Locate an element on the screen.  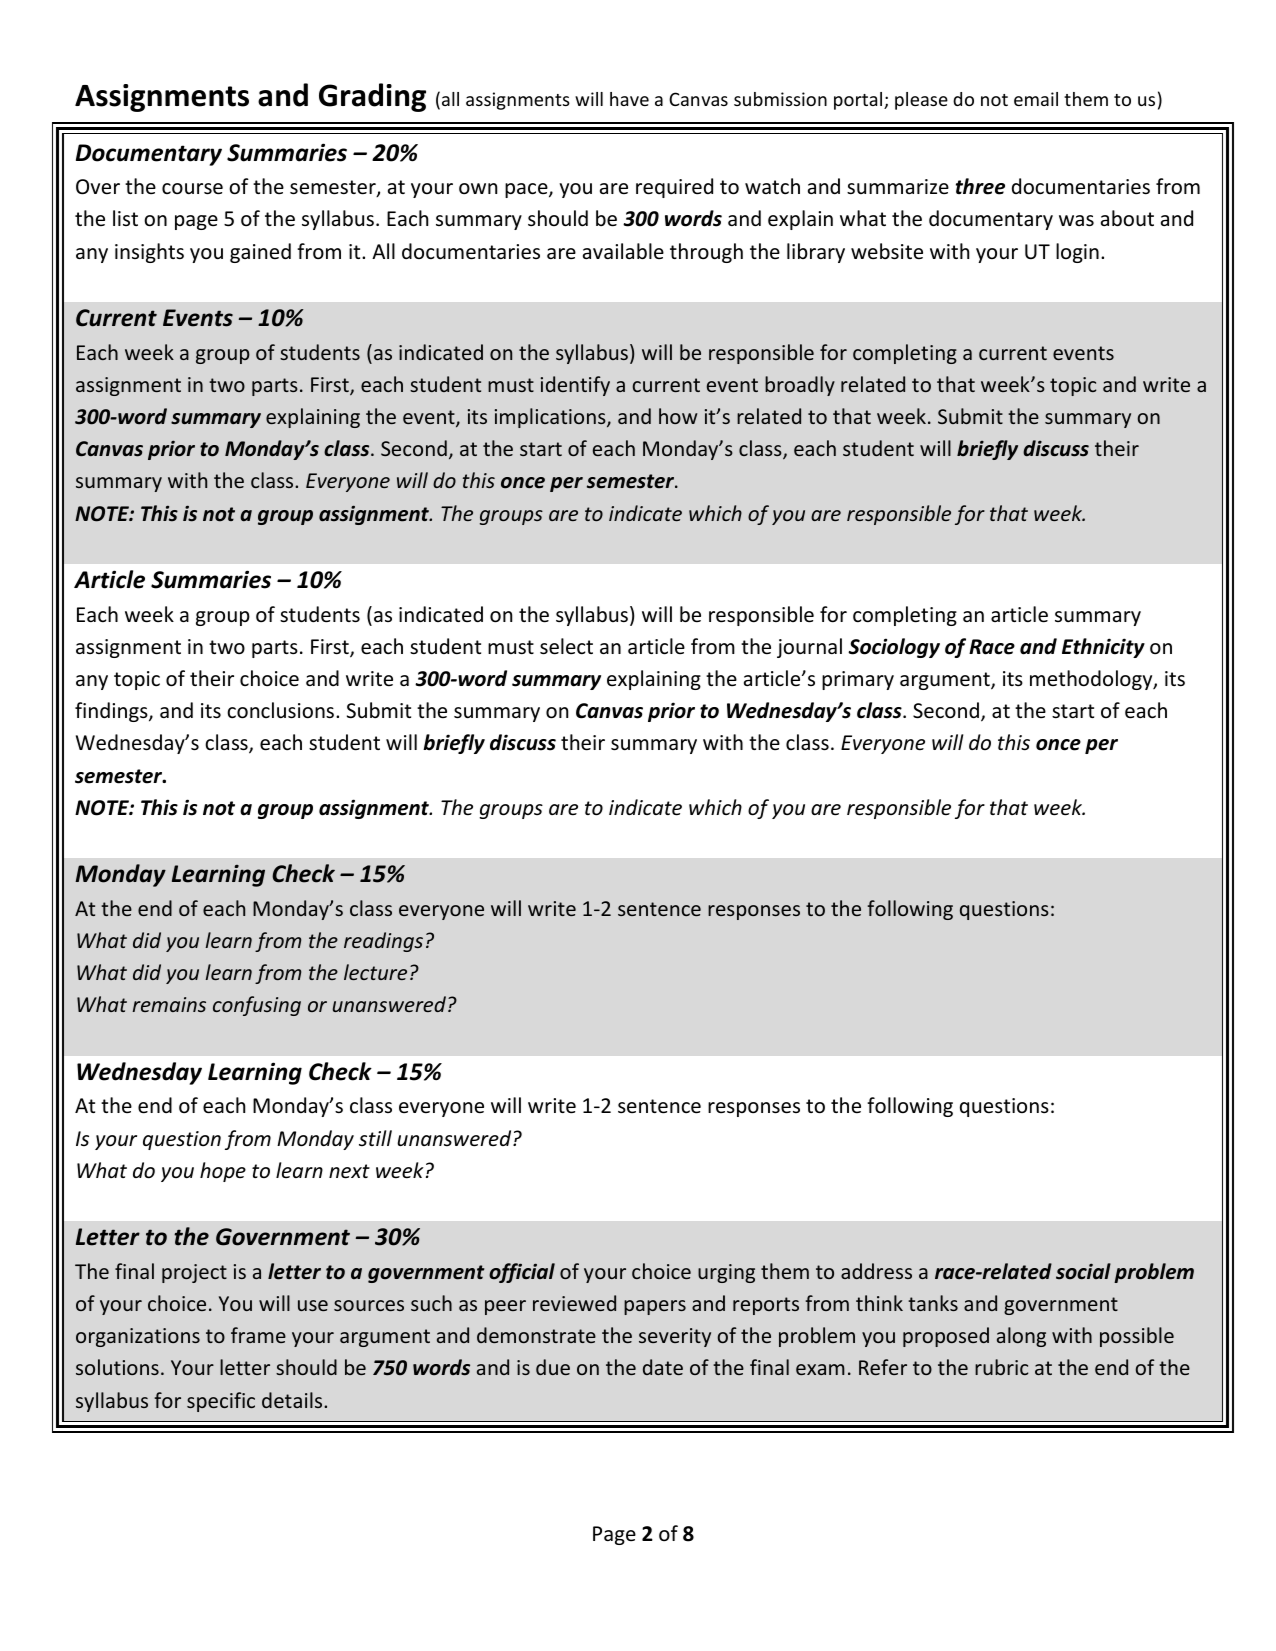
frame is located at coordinates (258, 1335).
